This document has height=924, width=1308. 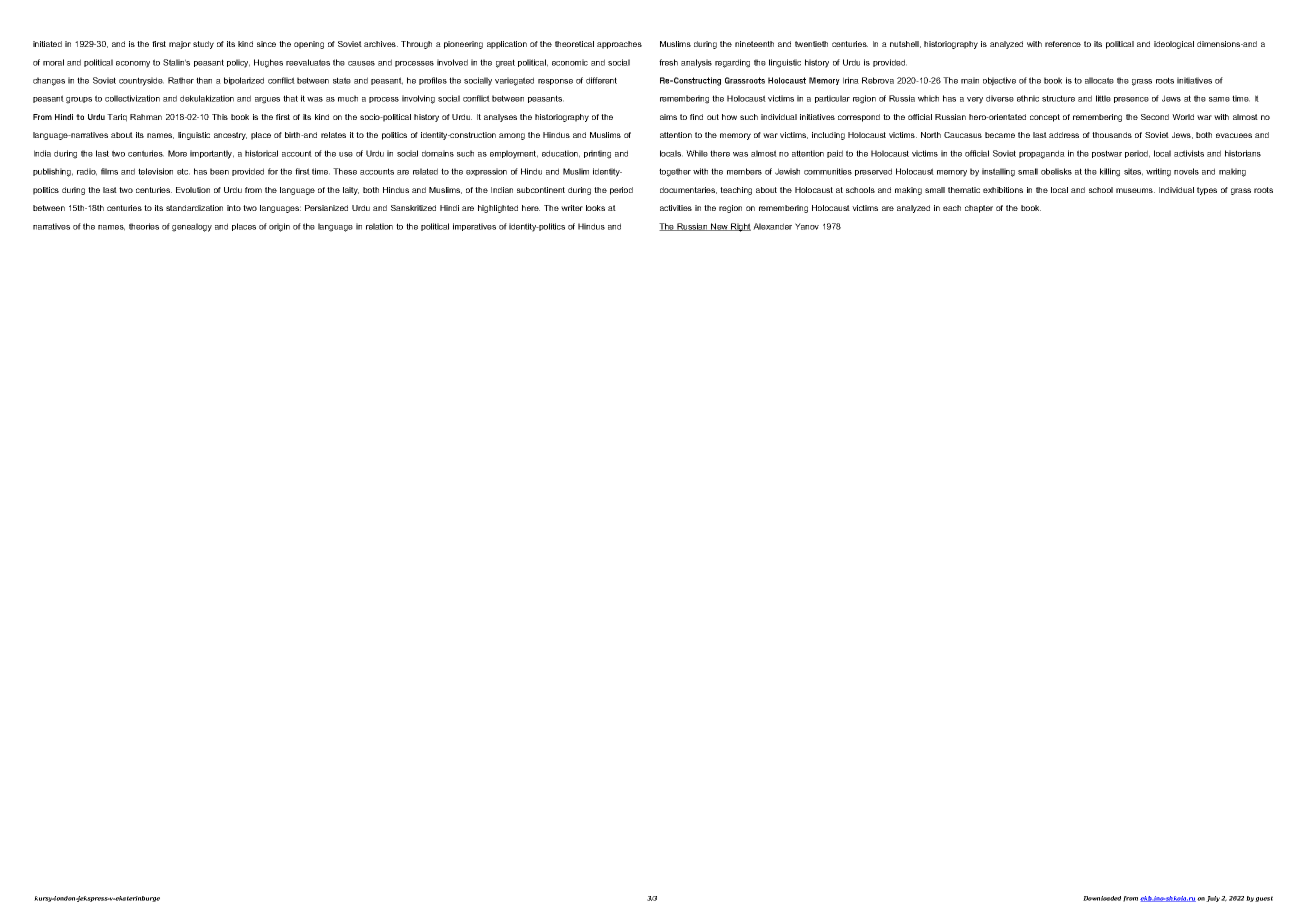 What do you see at coordinates (1102, 898) in the document?
I see `Downloaded` at bounding box center [1102, 898].
